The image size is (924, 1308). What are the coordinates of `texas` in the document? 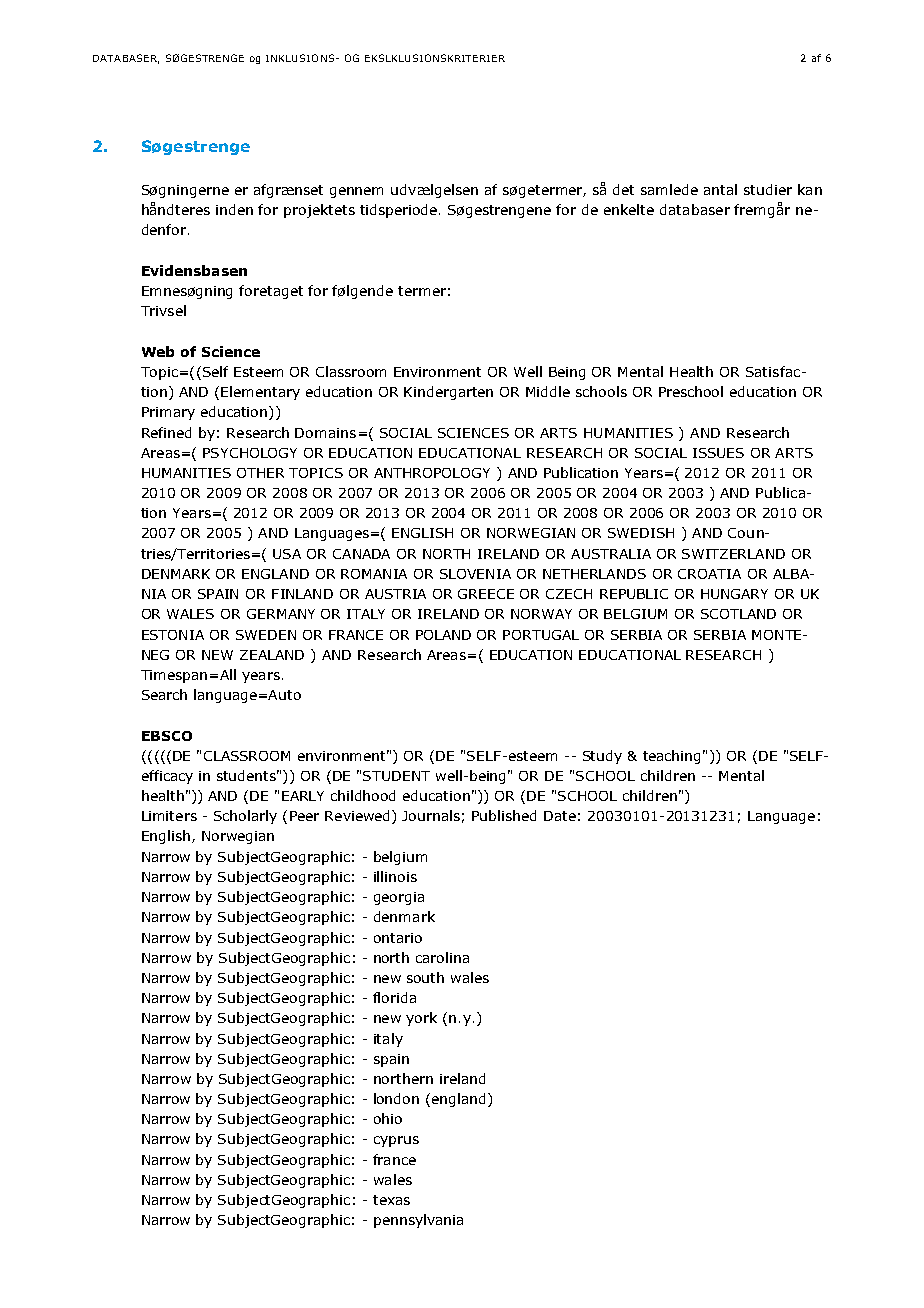 It's located at (391, 1200).
